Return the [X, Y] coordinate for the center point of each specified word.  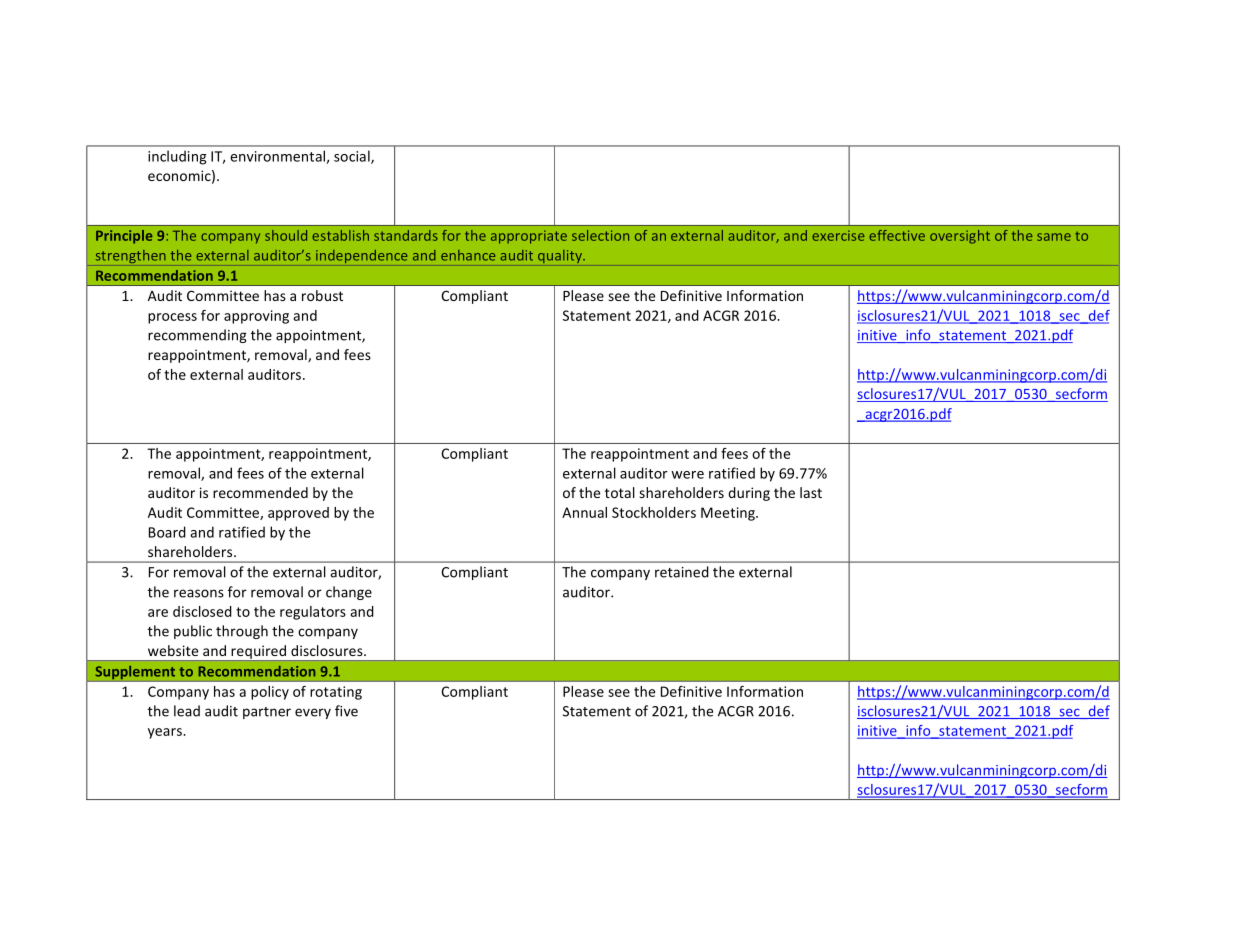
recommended [260, 492]
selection [600, 235]
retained [682, 572]
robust [322, 295]
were [687, 475]
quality [561, 256]
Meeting [729, 514]
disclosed [202, 611]
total [620, 492]
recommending [197, 336]
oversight [960, 237]
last [811, 492]
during [749, 494]
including [177, 157]
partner [267, 713]
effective [897, 235]
